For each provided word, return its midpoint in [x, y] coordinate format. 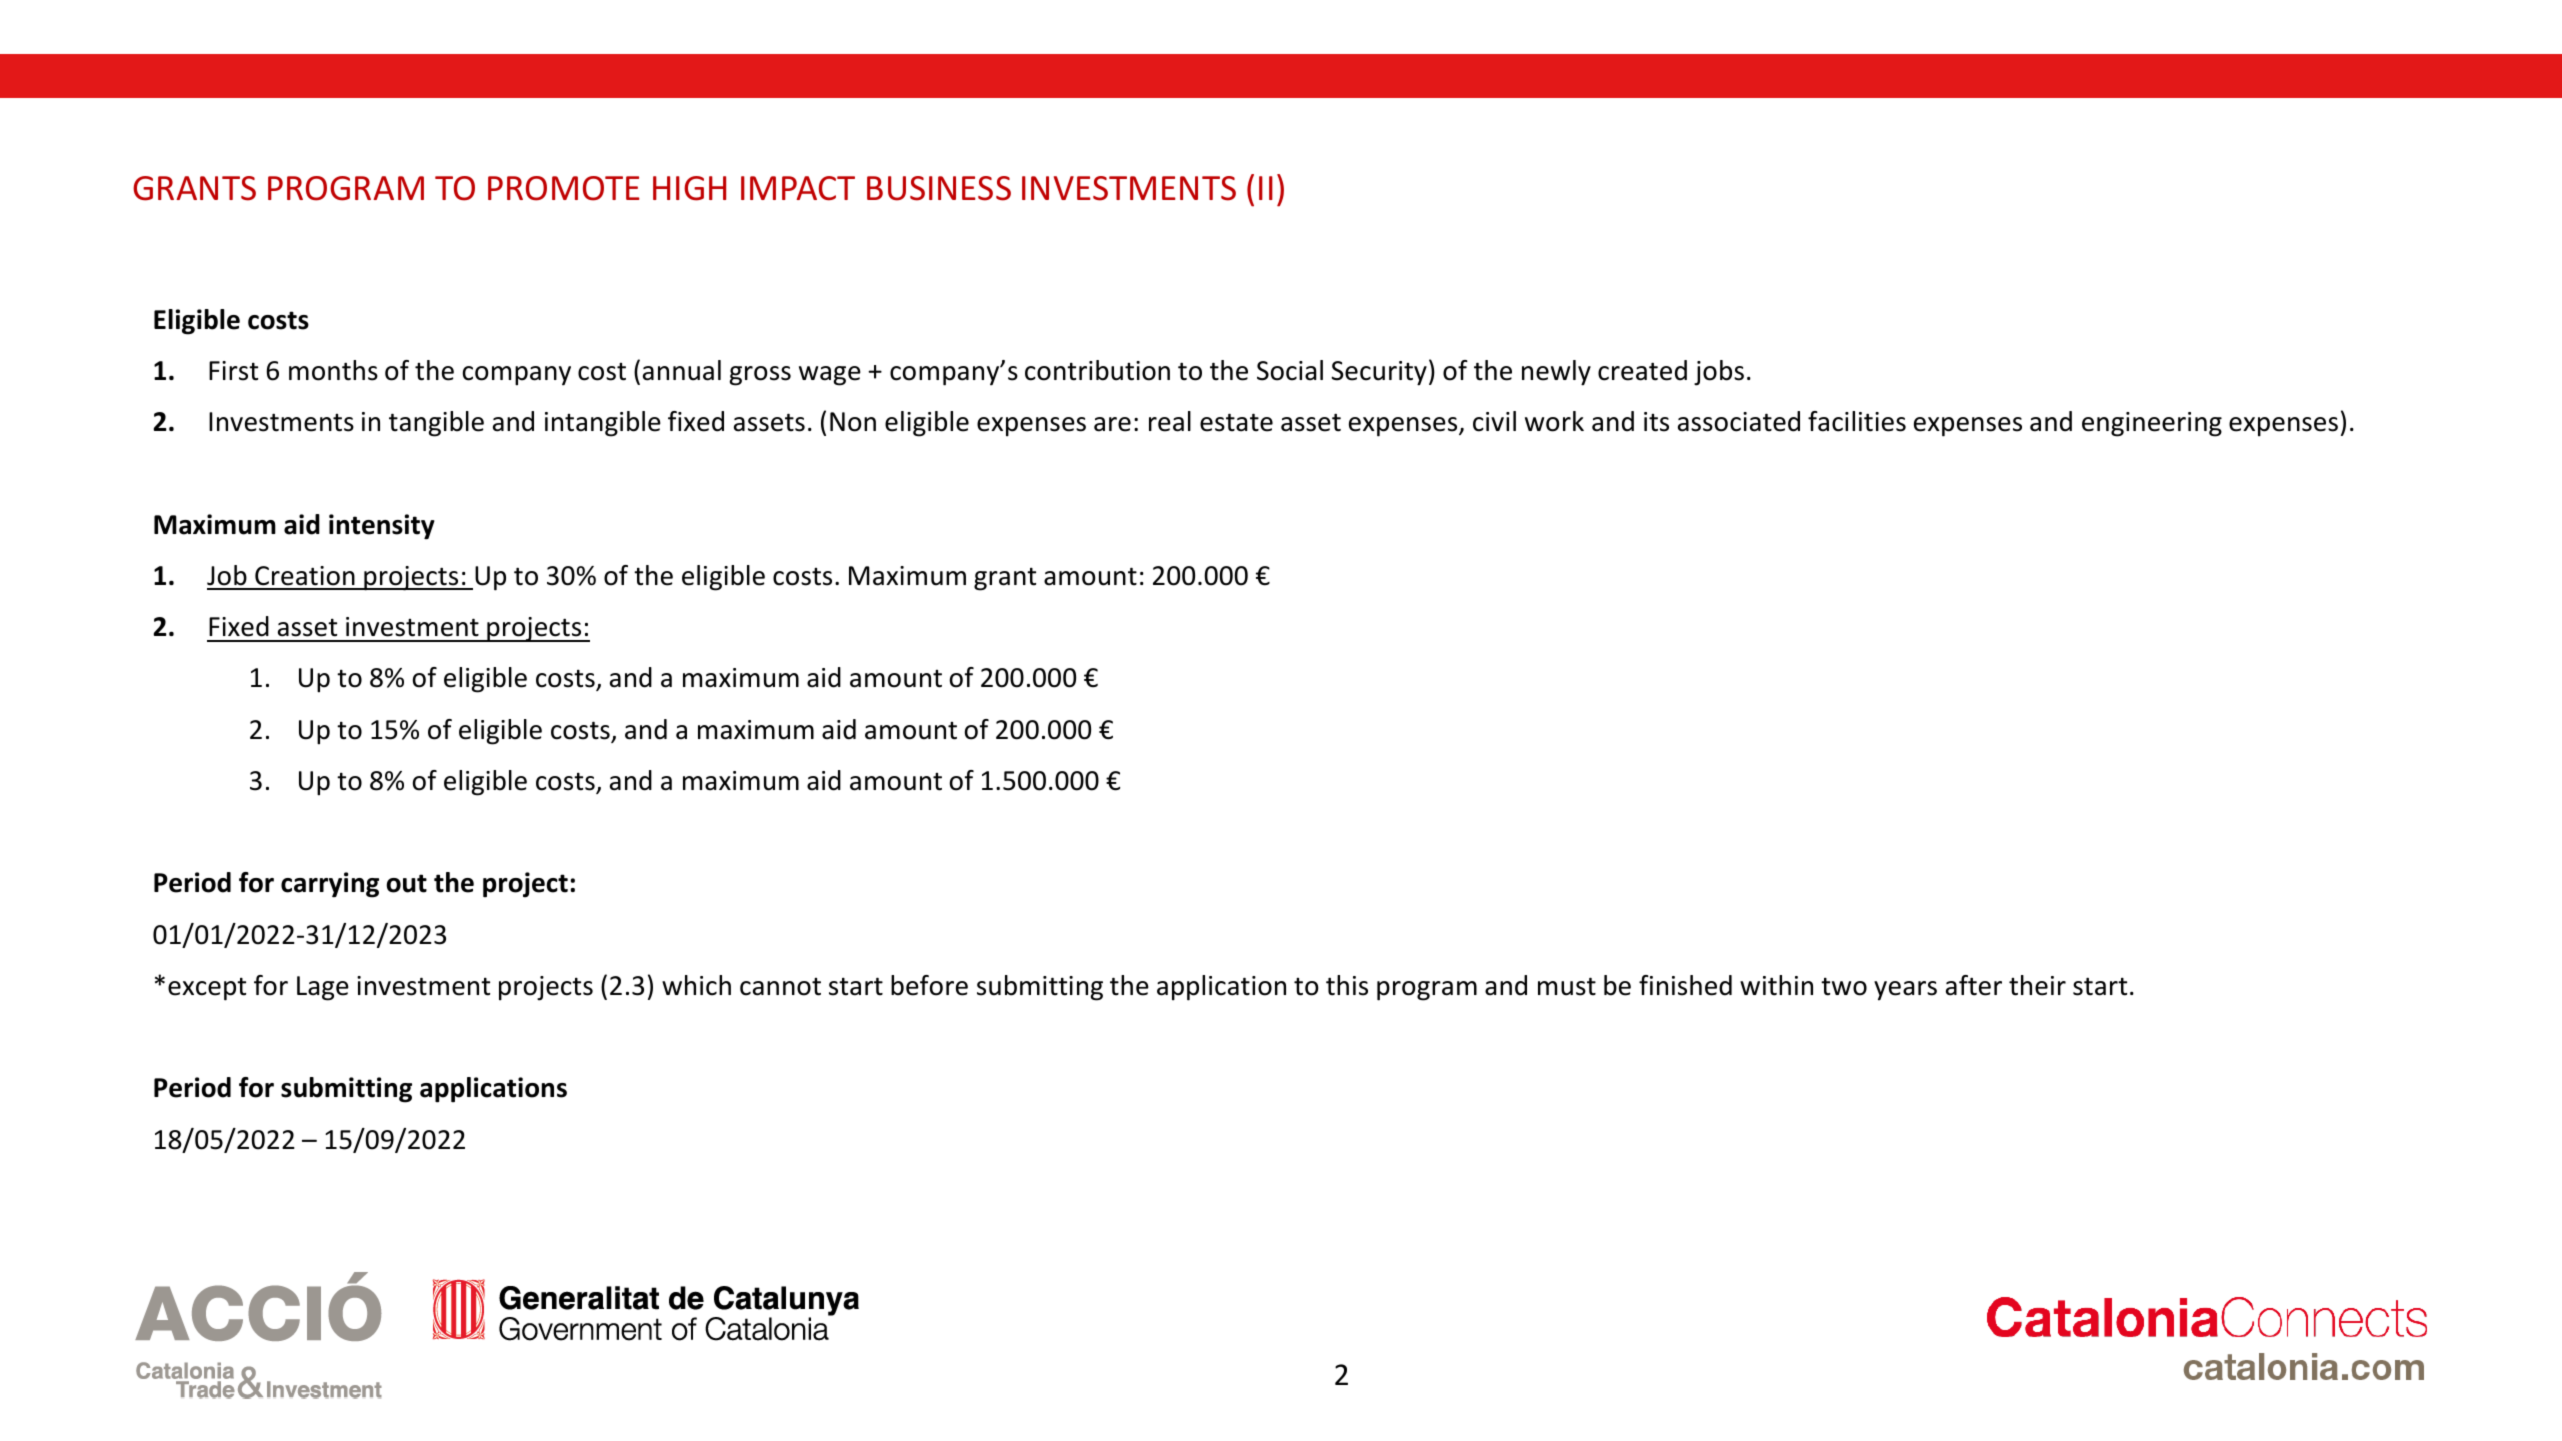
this [1347, 985]
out [406, 883]
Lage [323, 988]
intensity [382, 527]
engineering [2152, 424]
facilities [1857, 421]
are [1112, 424]
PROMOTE [564, 188]
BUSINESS [939, 188]
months [333, 370]
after [1974, 985]
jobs [1719, 373]
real [1170, 421]
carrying [330, 885]
